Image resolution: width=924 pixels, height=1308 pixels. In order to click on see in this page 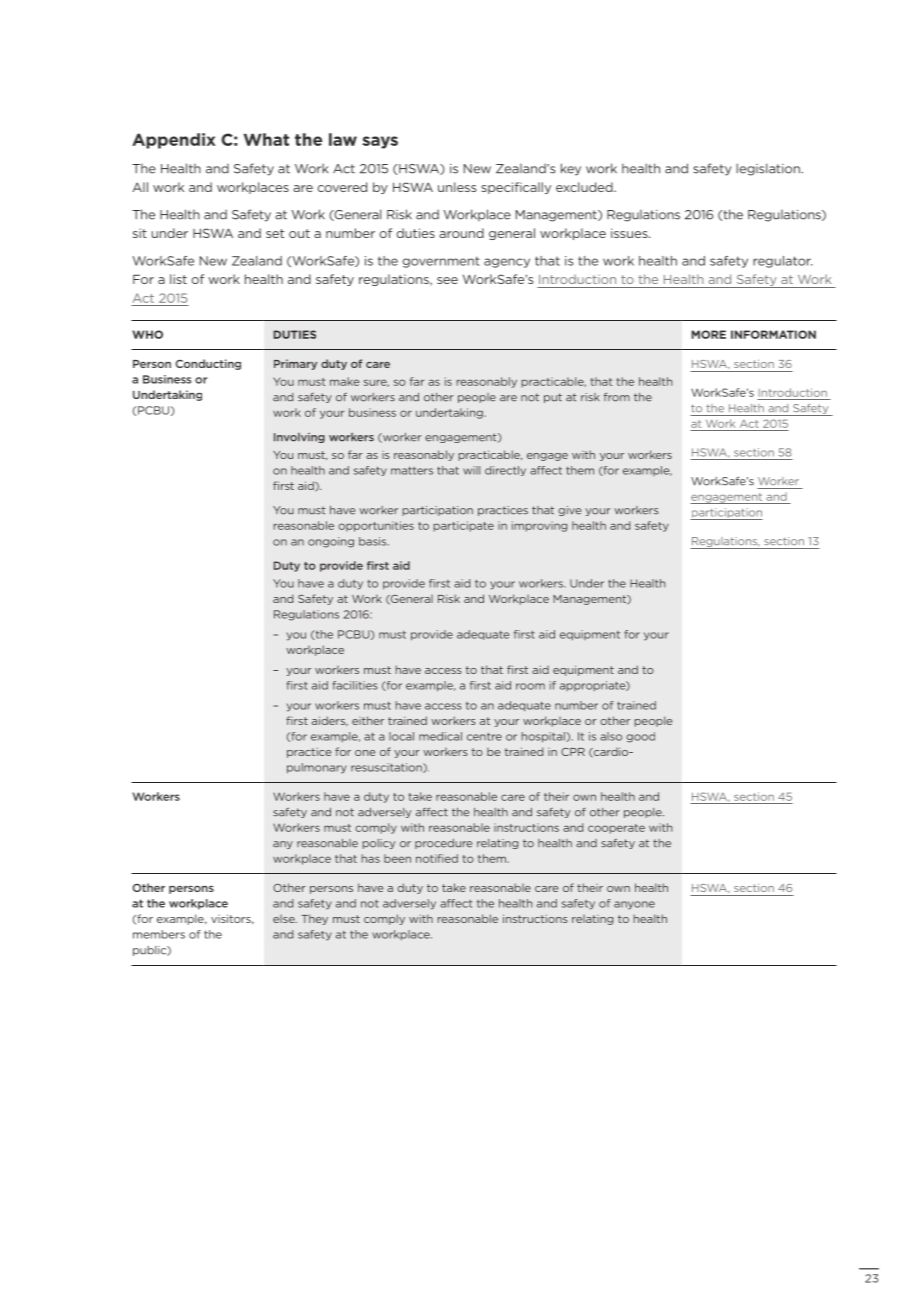, I will do `click(447, 280)`.
